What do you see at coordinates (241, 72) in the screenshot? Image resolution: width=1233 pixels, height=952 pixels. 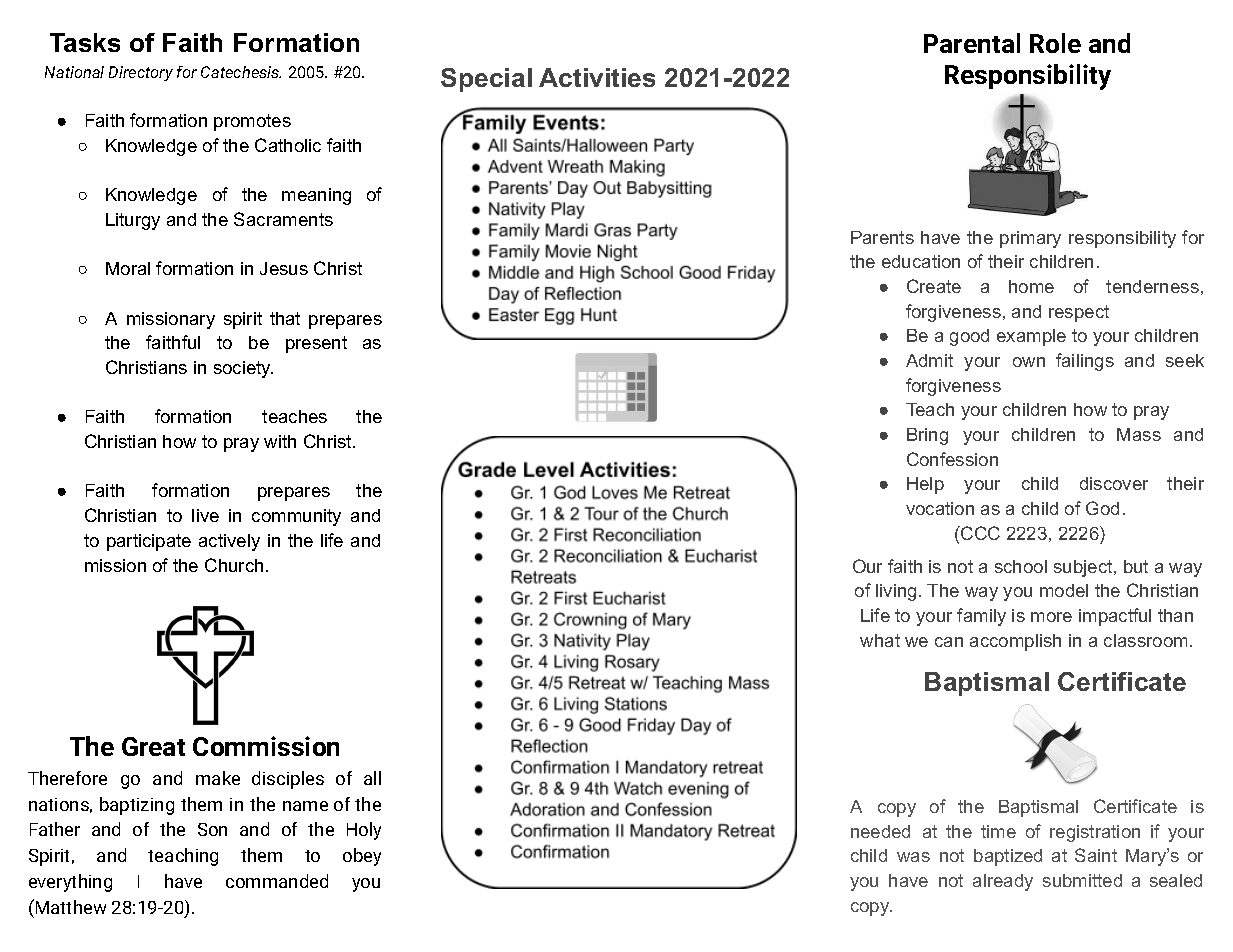 I see `Catechesis` at bounding box center [241, 72].
